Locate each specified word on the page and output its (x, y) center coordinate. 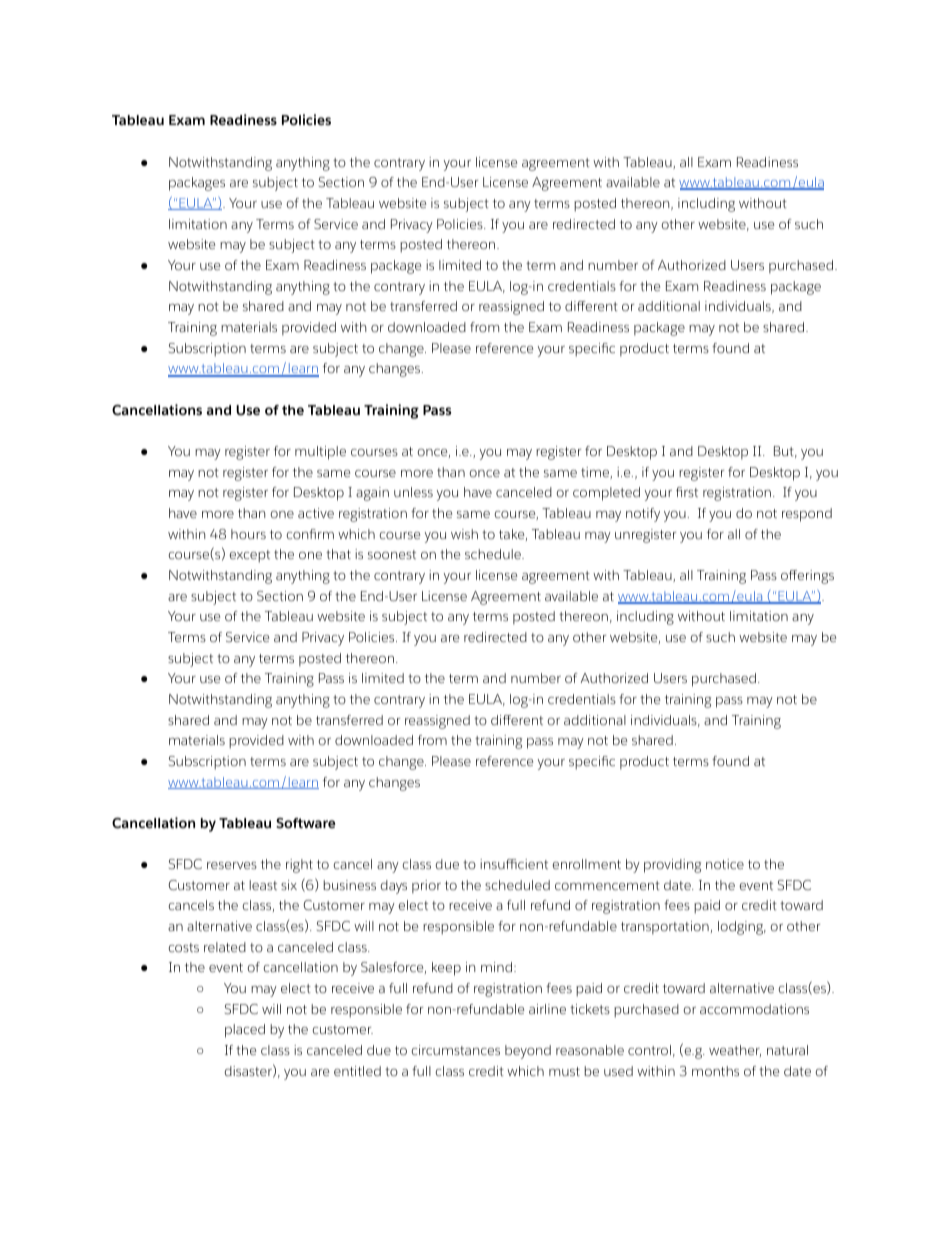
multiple (320, 453)
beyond (528, 1052)
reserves (232, 865)
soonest (392, 554)
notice (725, 864)
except (249, 556)
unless (413, 492)
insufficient (514, 864)
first (687, 492)
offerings (807, 577)
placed (245, 1031)
